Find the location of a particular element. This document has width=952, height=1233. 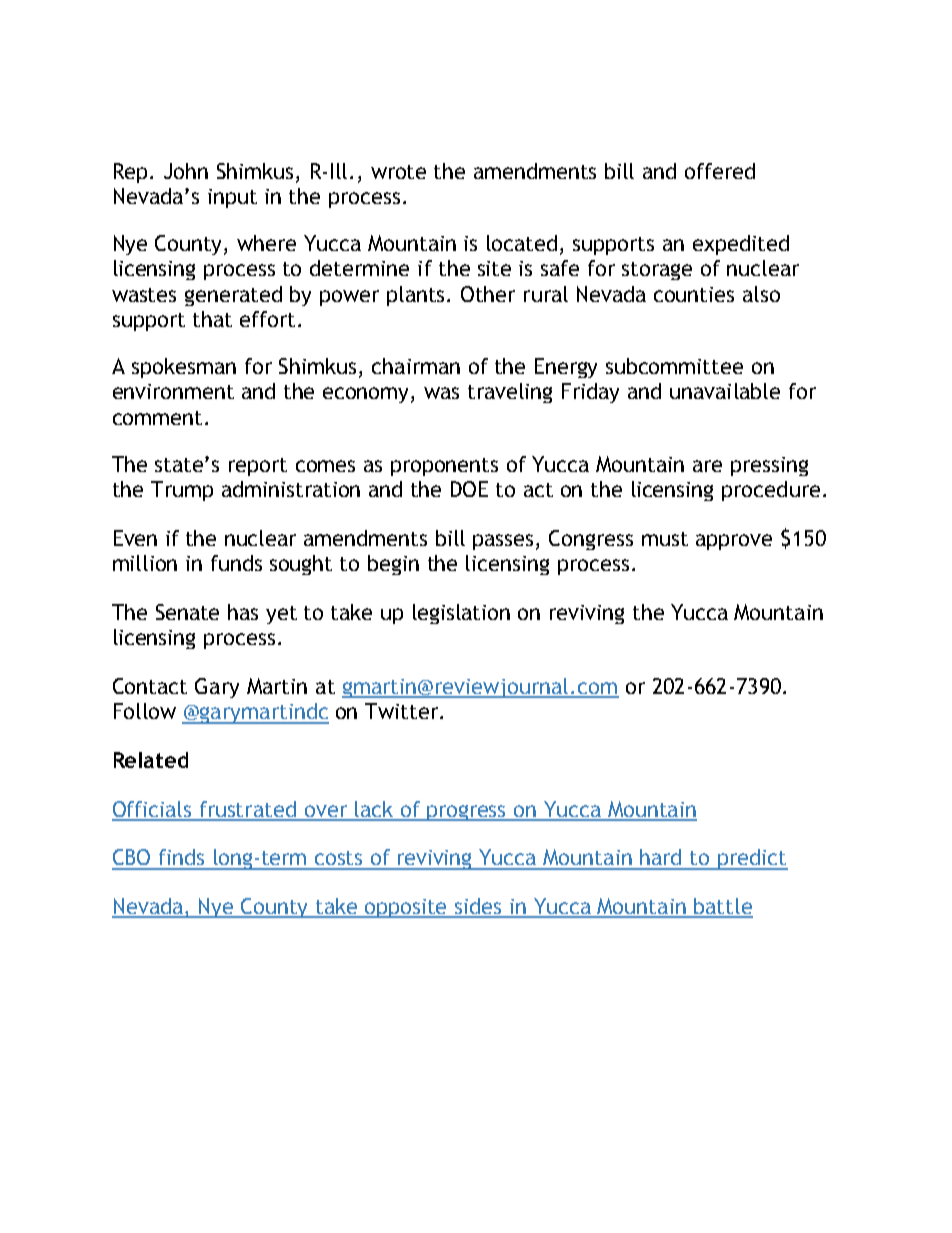

progress is located at coordinates (467, 813).
